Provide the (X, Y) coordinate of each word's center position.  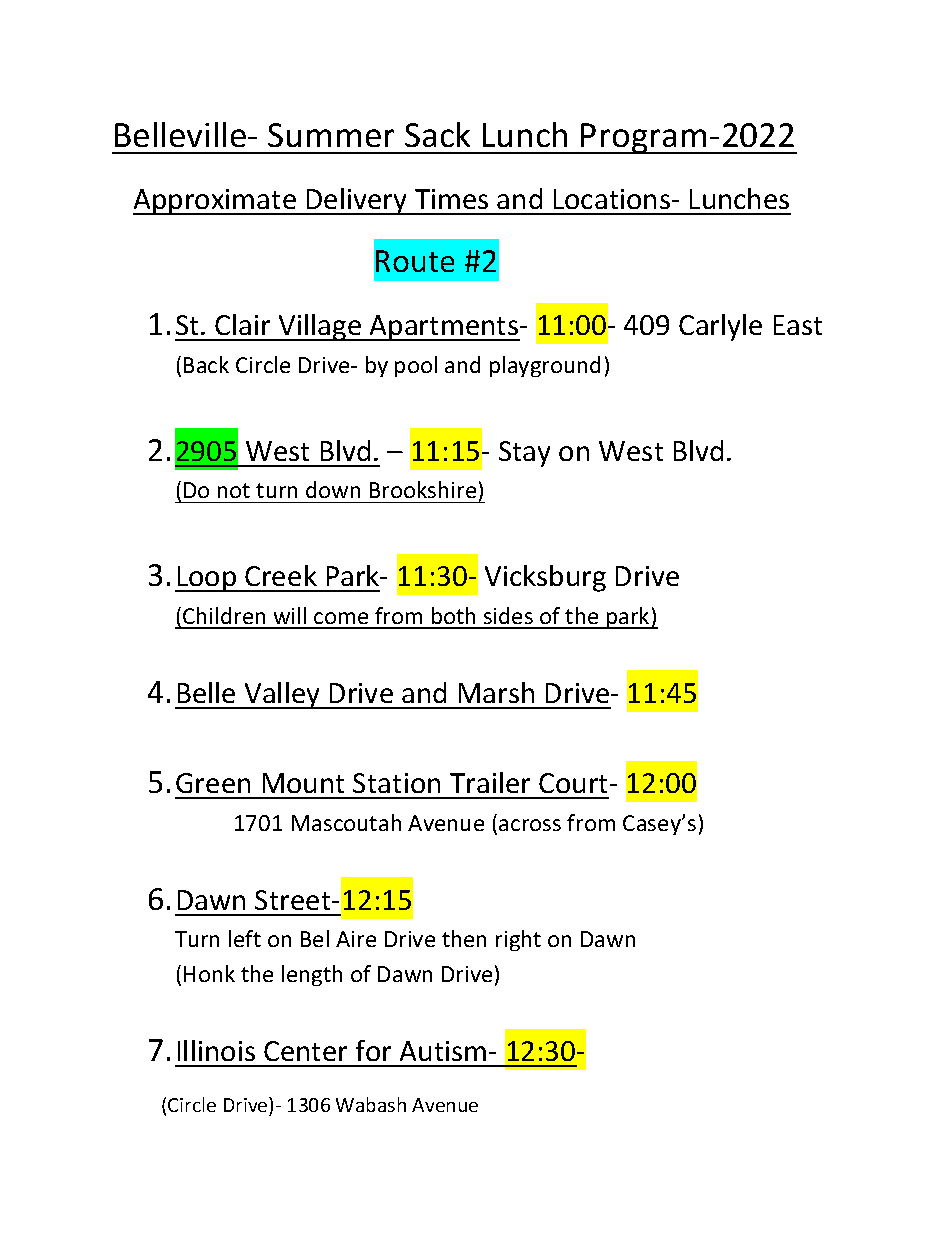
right (518, 940)
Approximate (216, 202)
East (798, 325)
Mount (303, 783)
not (234, 490)
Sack (437, 134)
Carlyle (720, 327)
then (464, 938)
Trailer (490, 782)
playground (545, 366)
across (530, 825)
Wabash (371, 1104)
